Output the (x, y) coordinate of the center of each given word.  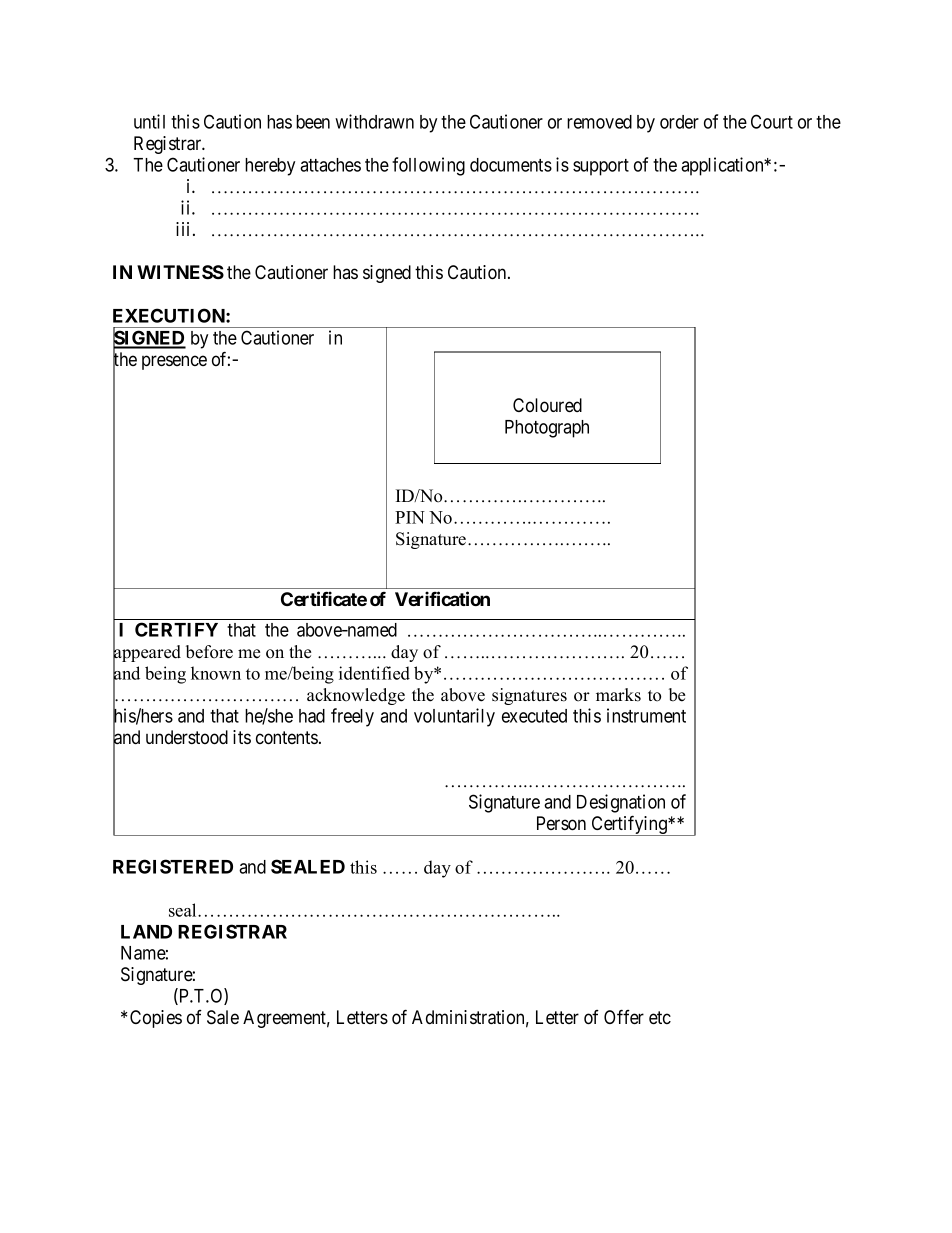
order (679, 122)
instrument (646, 715)
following (428, 166)
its (242, 737)
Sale (223, 1017)
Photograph (547, 429)
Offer (624, 1016)
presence (174, 362)
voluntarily (454, 717)
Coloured (547, 405)
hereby (270, 167)
